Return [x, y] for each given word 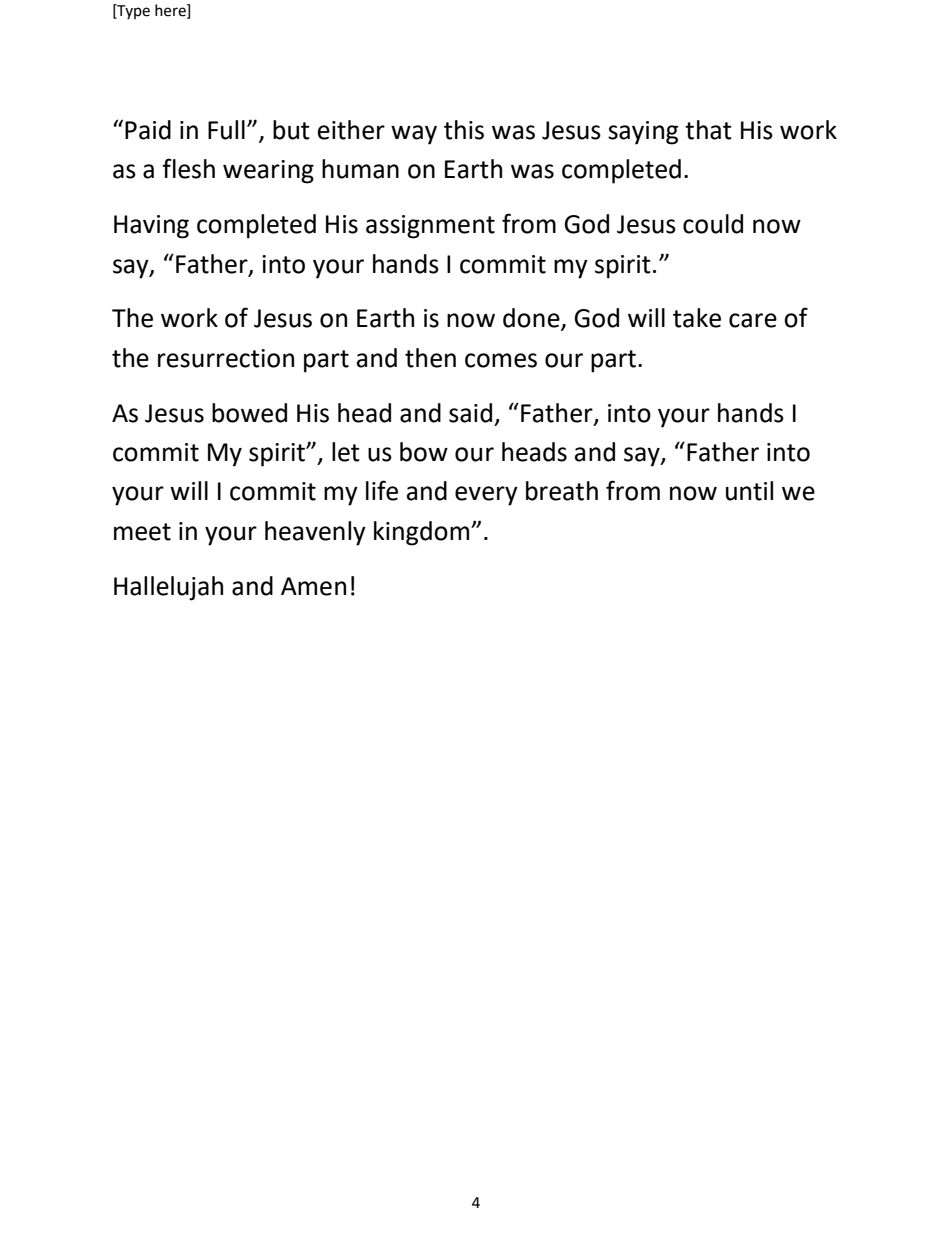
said [470, 413]
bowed [249, 413]
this [464, 130]
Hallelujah [168, 588]
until [749, 491]
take [697, 318]
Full [226, 130]
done [532, 319]
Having [151, 227]
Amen [313, 586]
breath [562, 491]
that [708, 130]
